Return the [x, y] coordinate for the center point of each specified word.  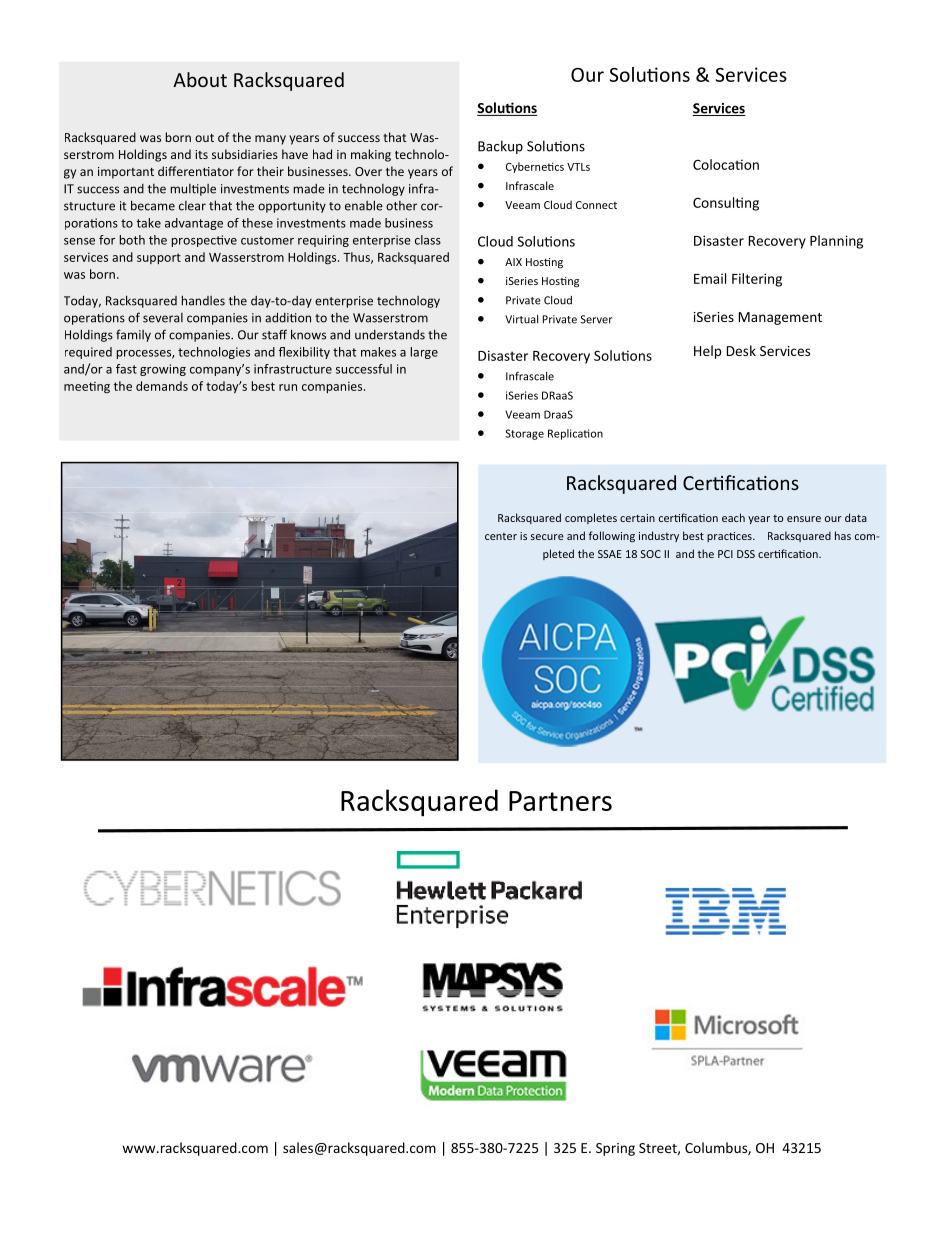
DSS [746, 554]
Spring [615, 1149]
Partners [560, 801]
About [200, 79]
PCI [725, 554]
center [501, 536]
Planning [836, 242]
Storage [524, 434]
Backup [500, 147]
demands [162, 386]
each [733, 517]
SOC [651, 554]
